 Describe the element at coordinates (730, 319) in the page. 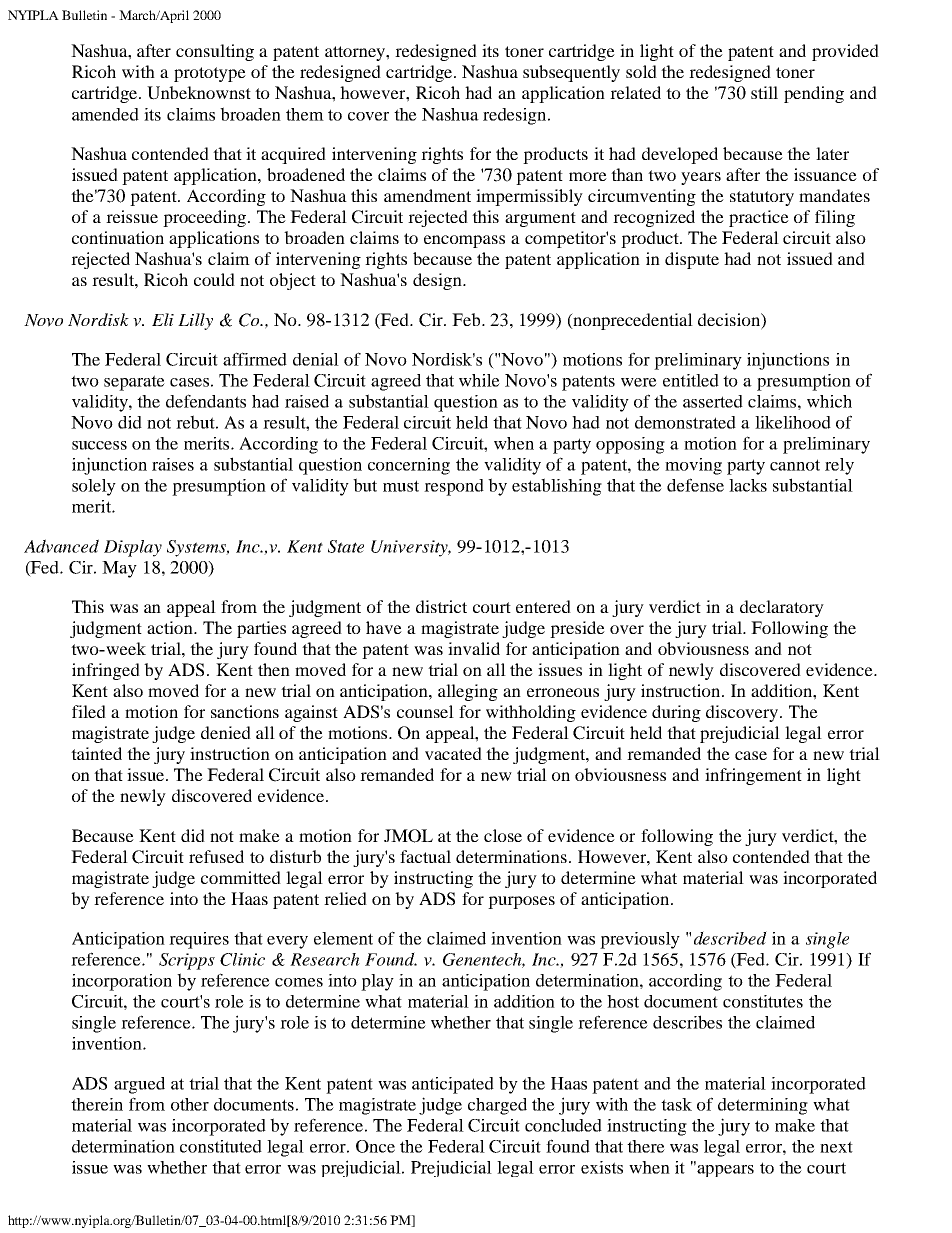

I see `decision` at that location.
